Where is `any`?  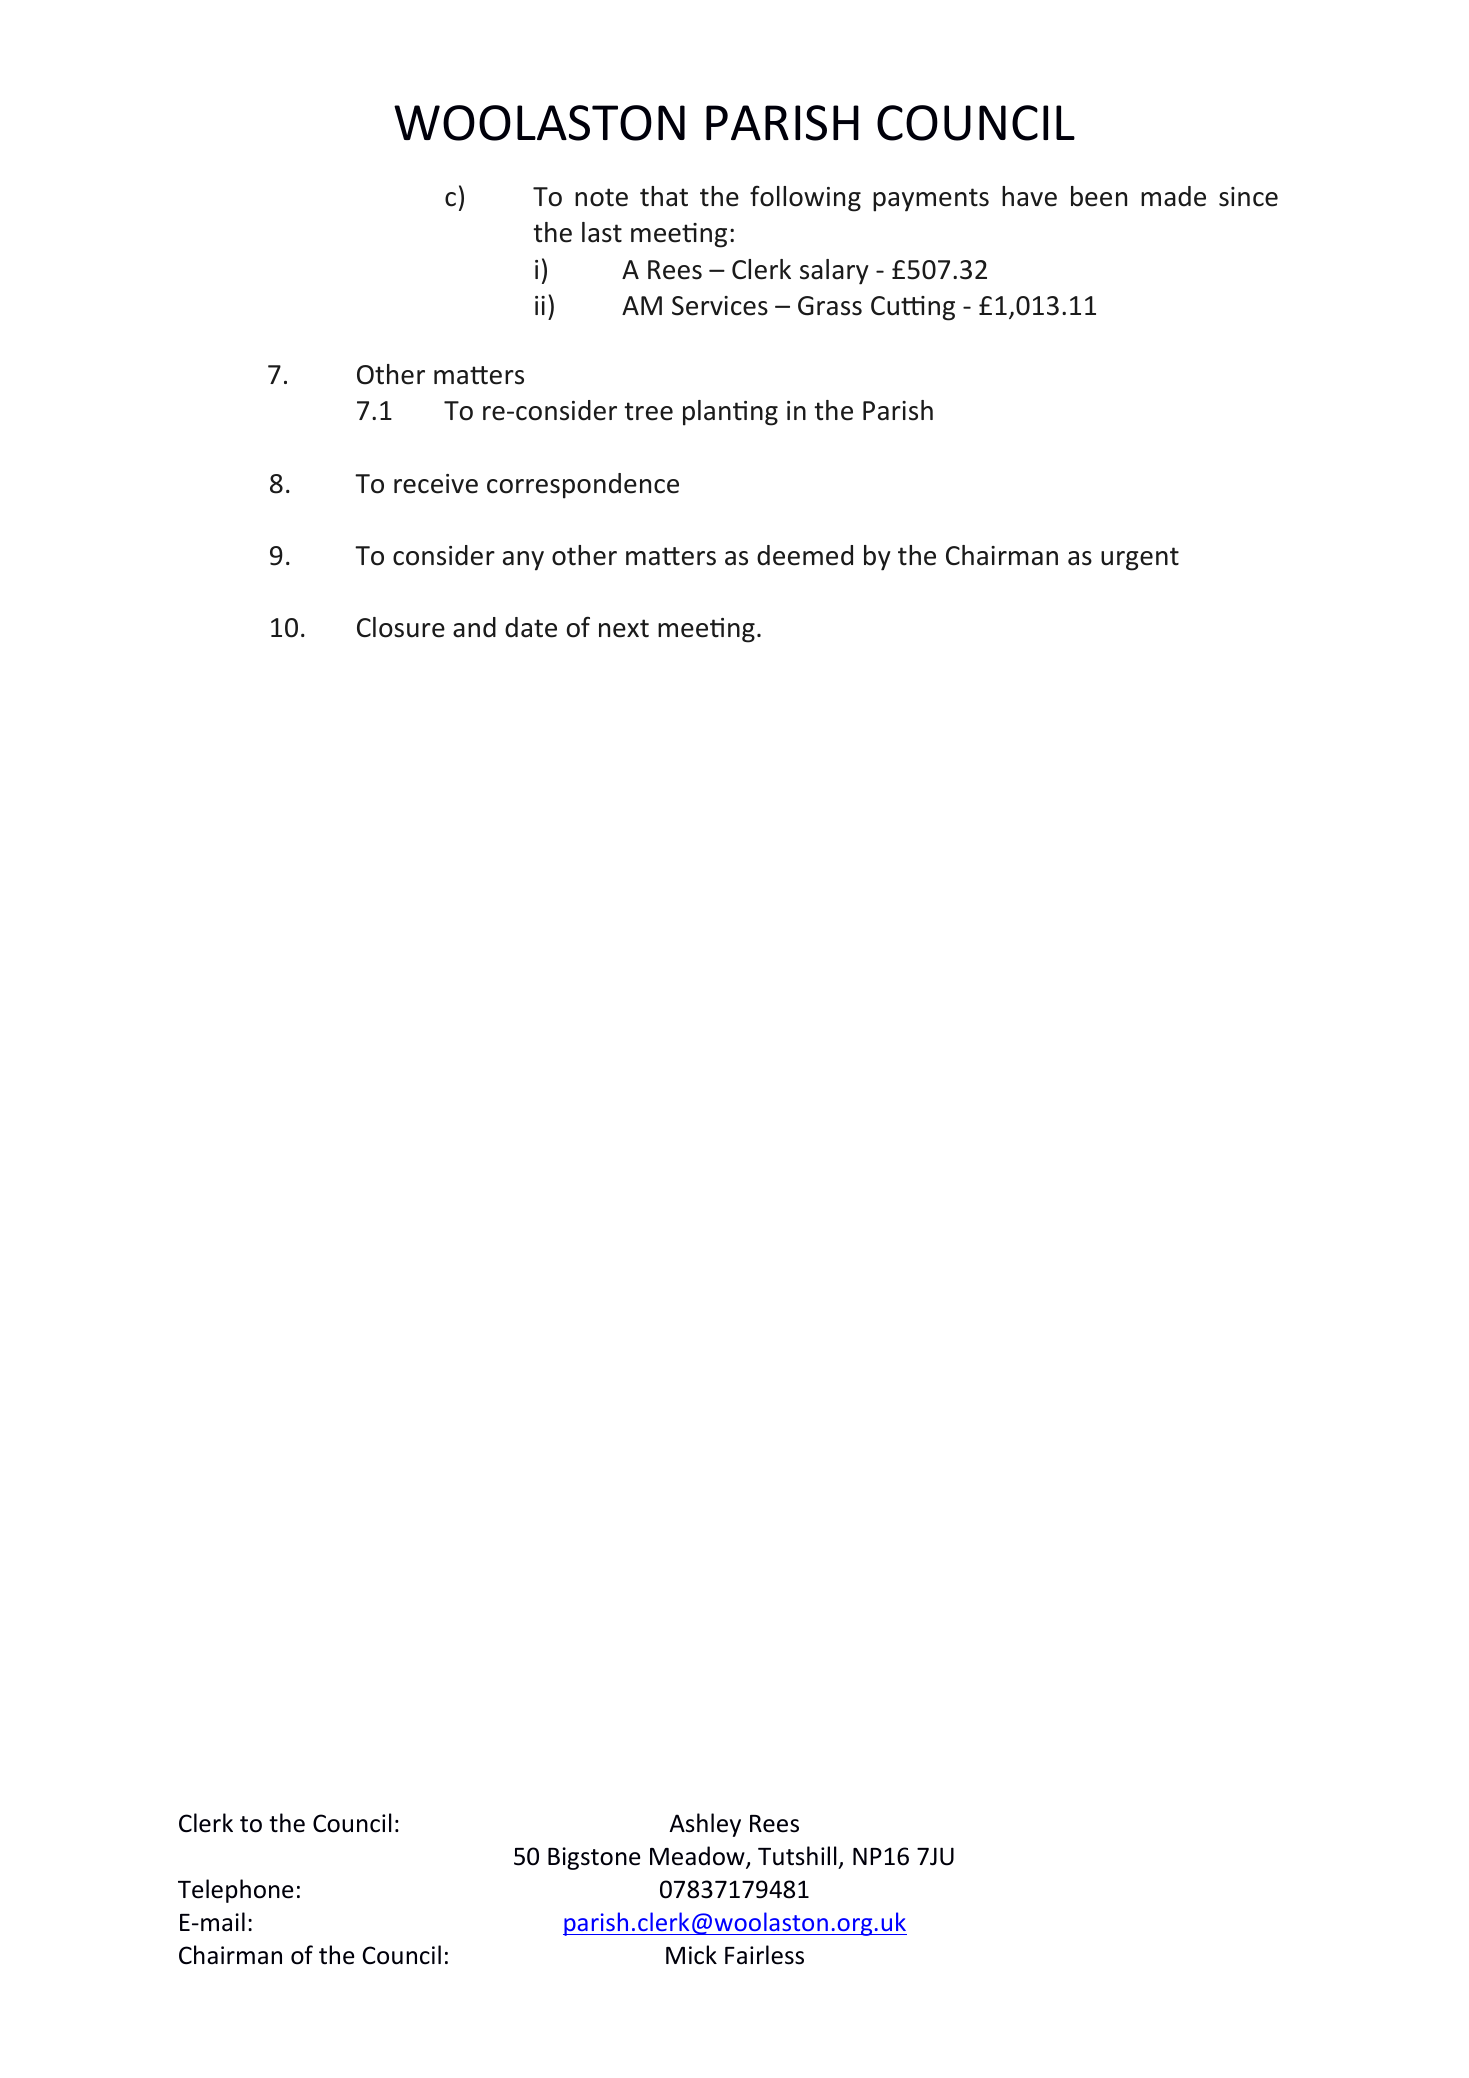
any is located at coordinates (523, 561).
